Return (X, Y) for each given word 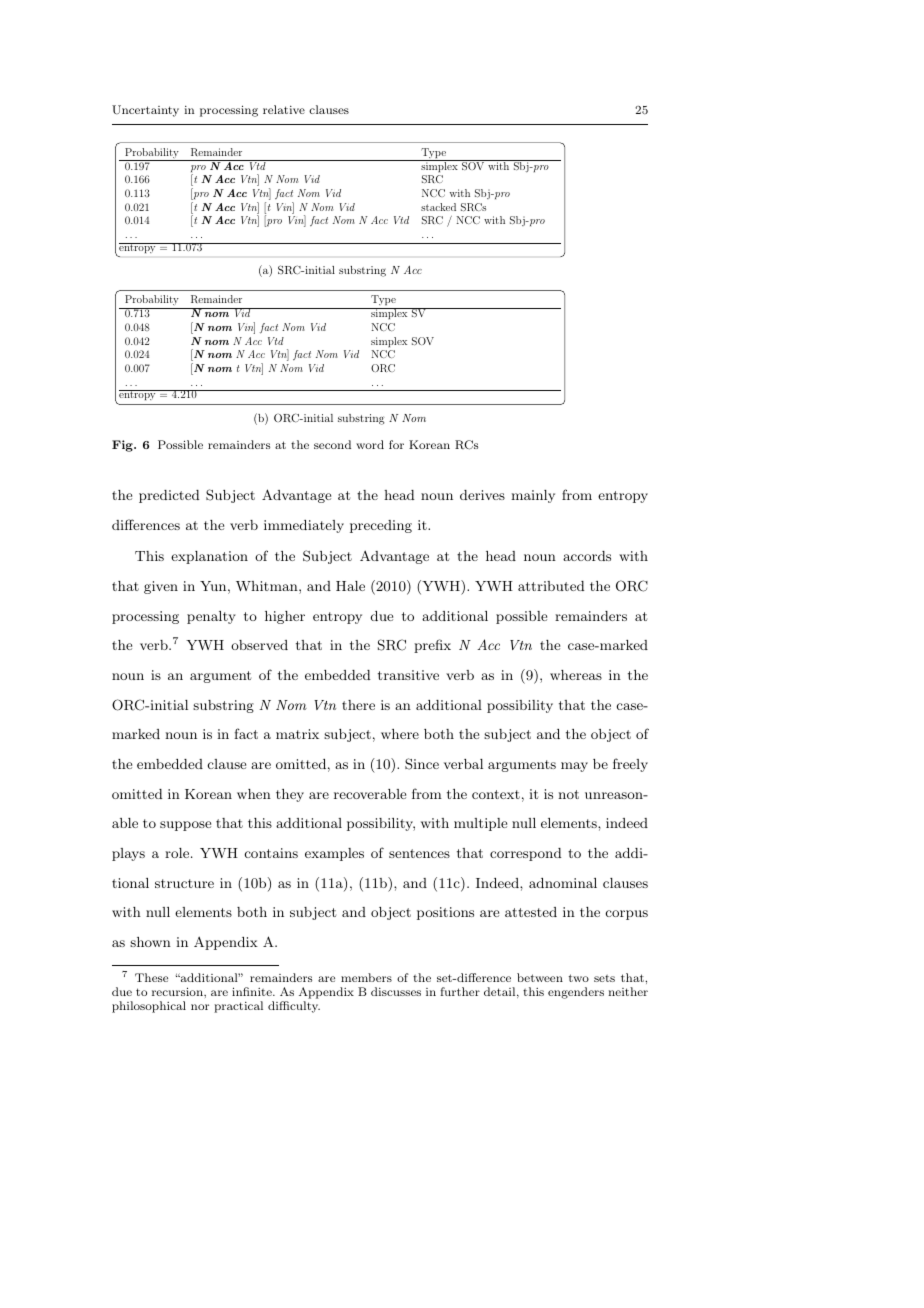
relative (284, 109)
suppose (185, 826)
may (574, 767)
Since (422, 764)
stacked (438, 207)
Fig (123, 446)
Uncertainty (145, 111)
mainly (533, 496)
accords (587, 556)
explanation (209, 557)
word (370, 444)
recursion (178, 991)
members (366, 977)
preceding (381, 526)
